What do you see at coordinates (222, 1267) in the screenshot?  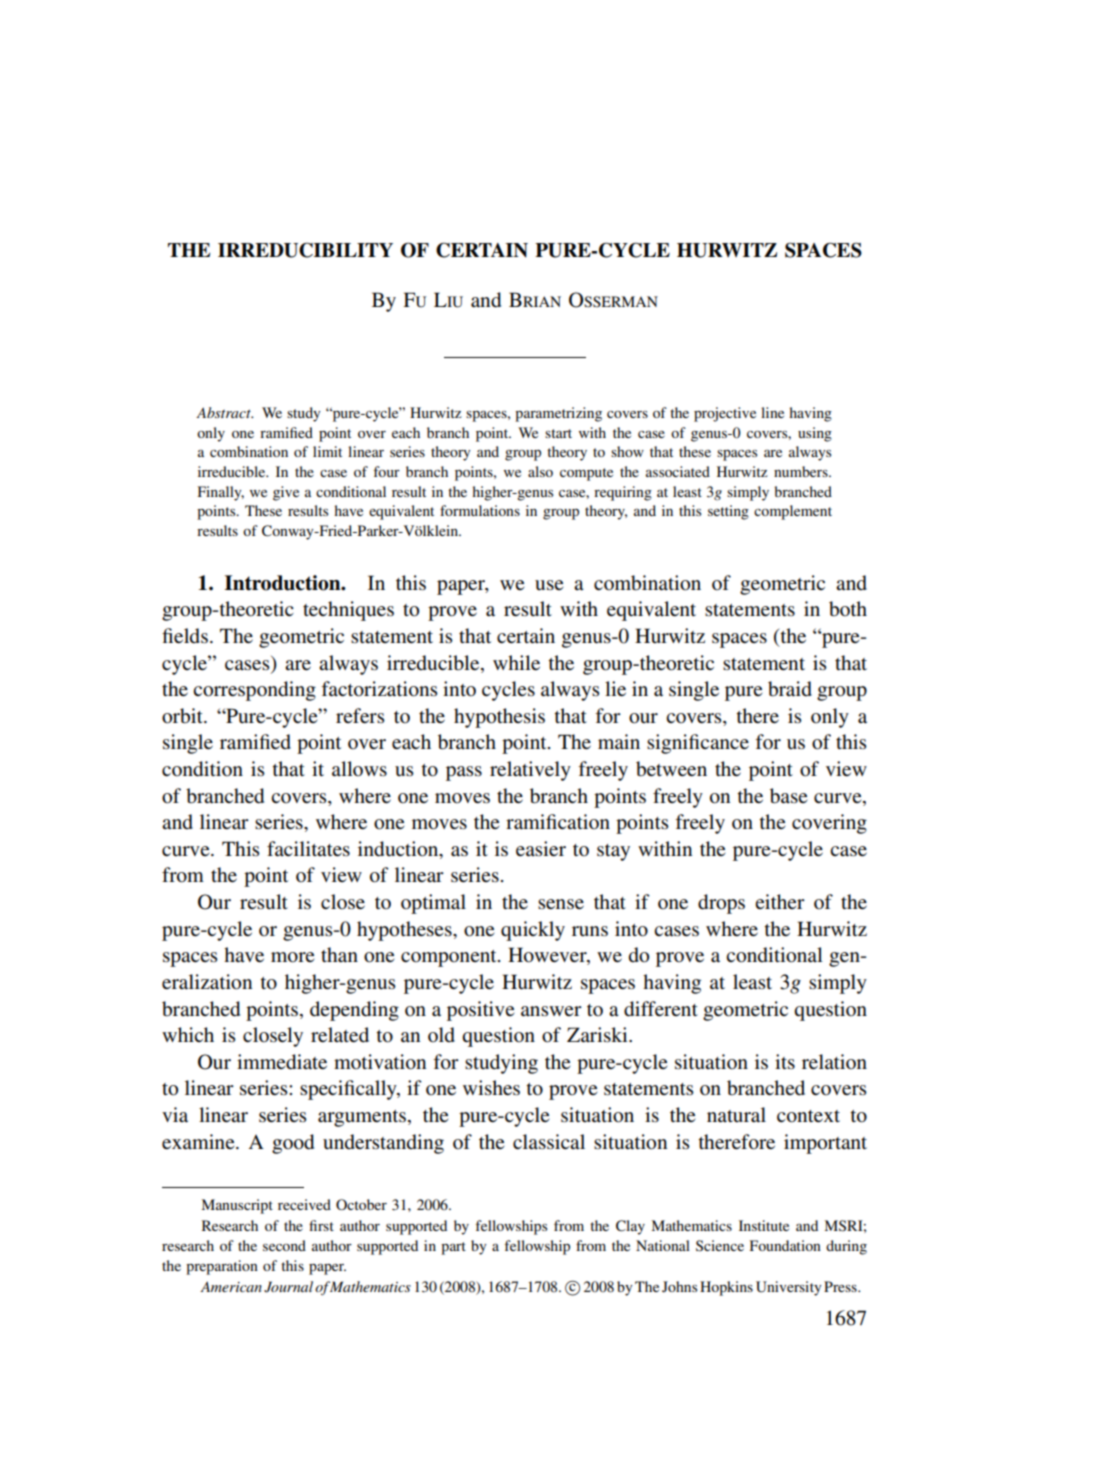 I see `preparation` at bounding box center [222, 1267].
